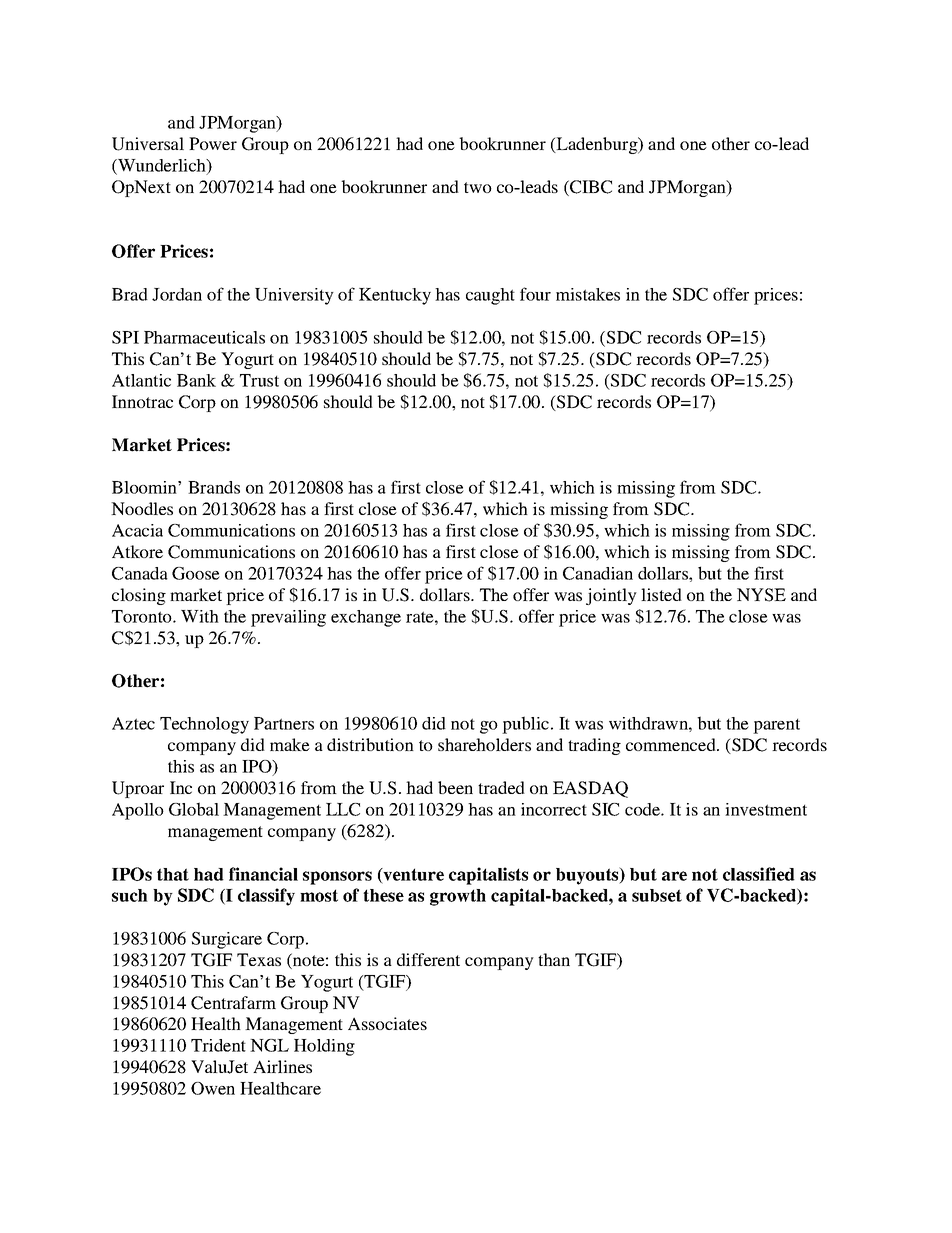  Describe the element at coordinates (204, 725) in the screenshot. I see `Technology` at that location.
